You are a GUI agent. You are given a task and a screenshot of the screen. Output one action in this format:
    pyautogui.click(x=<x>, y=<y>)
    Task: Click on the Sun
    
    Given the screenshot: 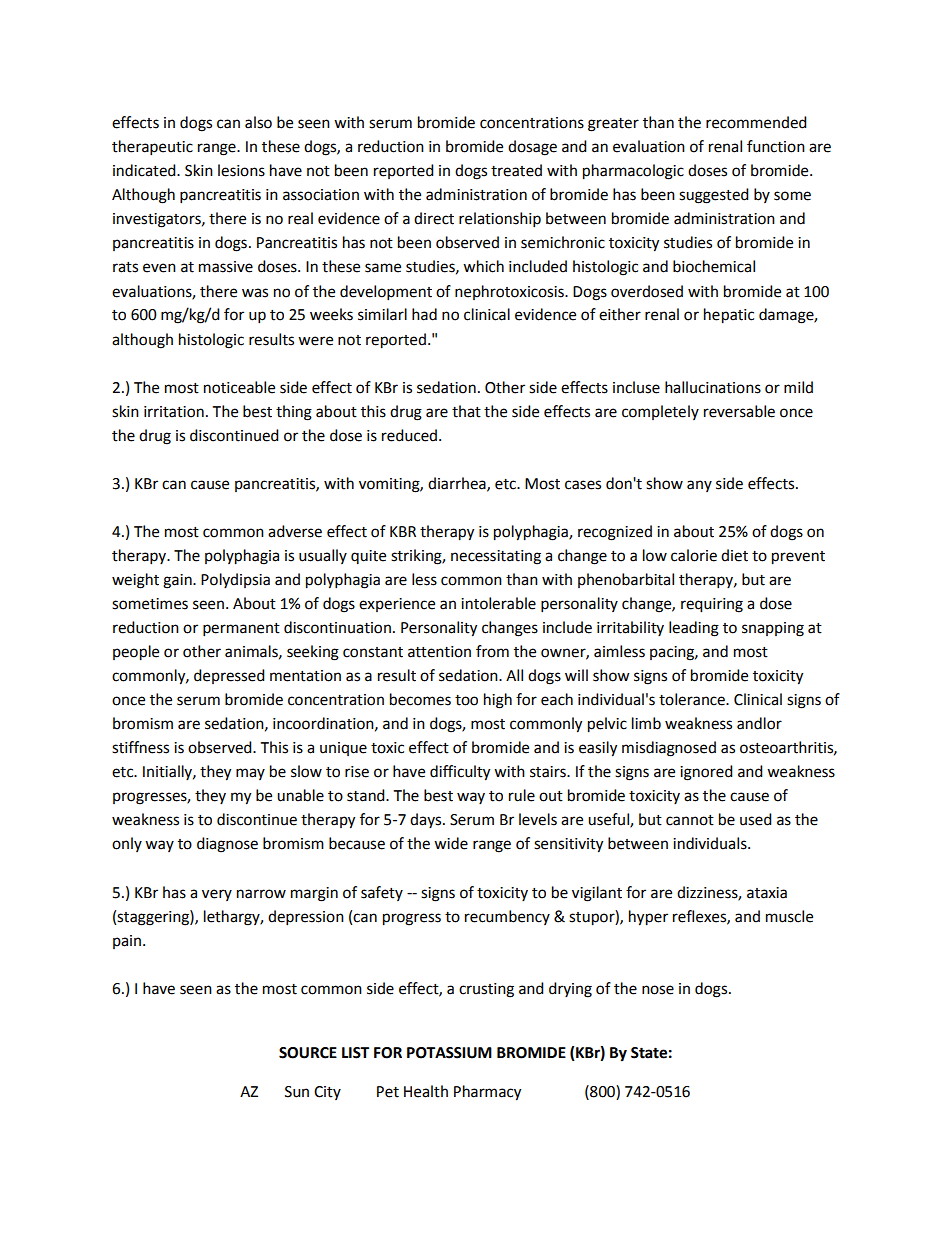 What is the action you would take?
    pyautogui.click(x=297, y=1092)
